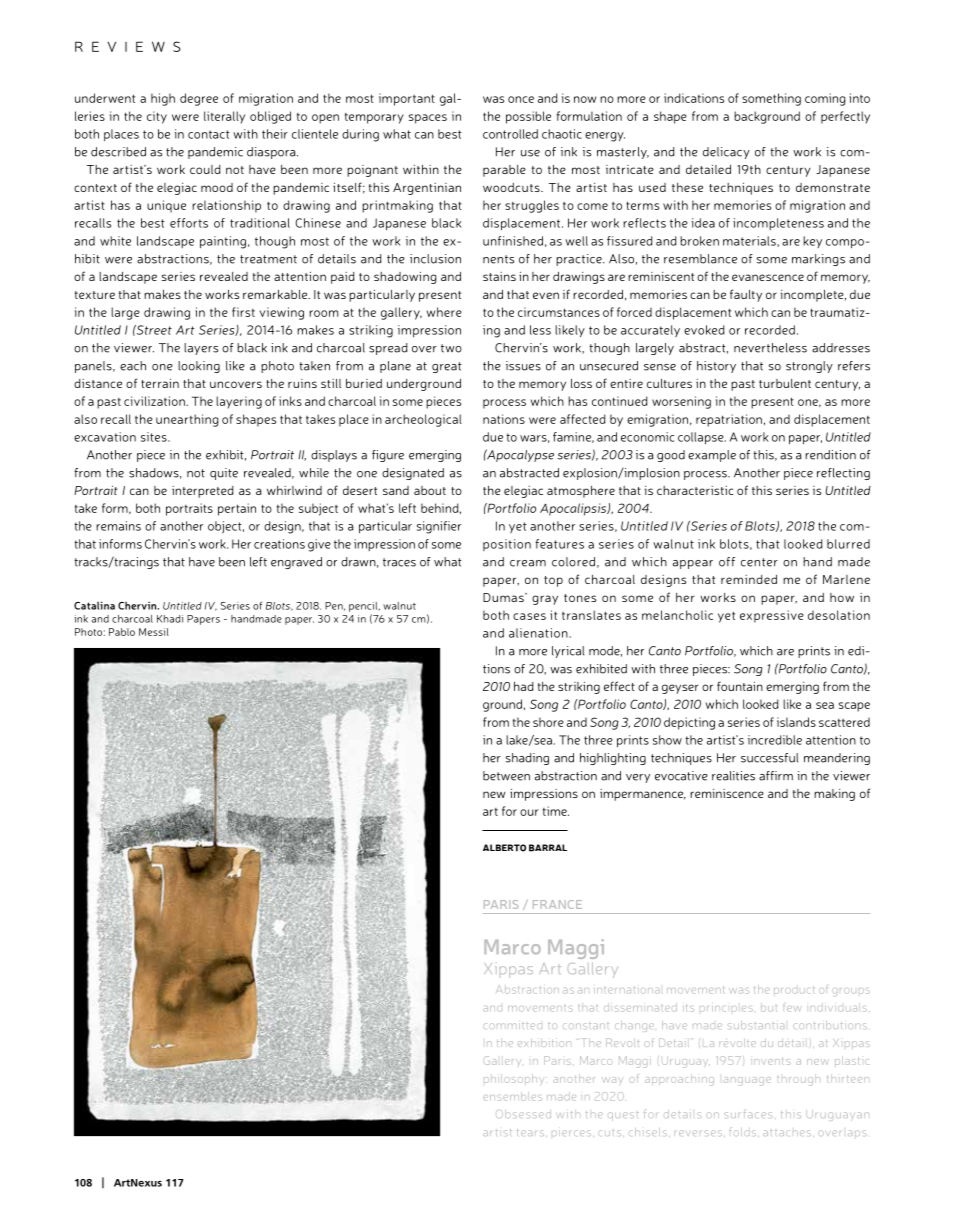 The width and height of the page is (965, 1232). Describe the element at coordinates (776, 776) in the page. I see `affirm` at that location.
